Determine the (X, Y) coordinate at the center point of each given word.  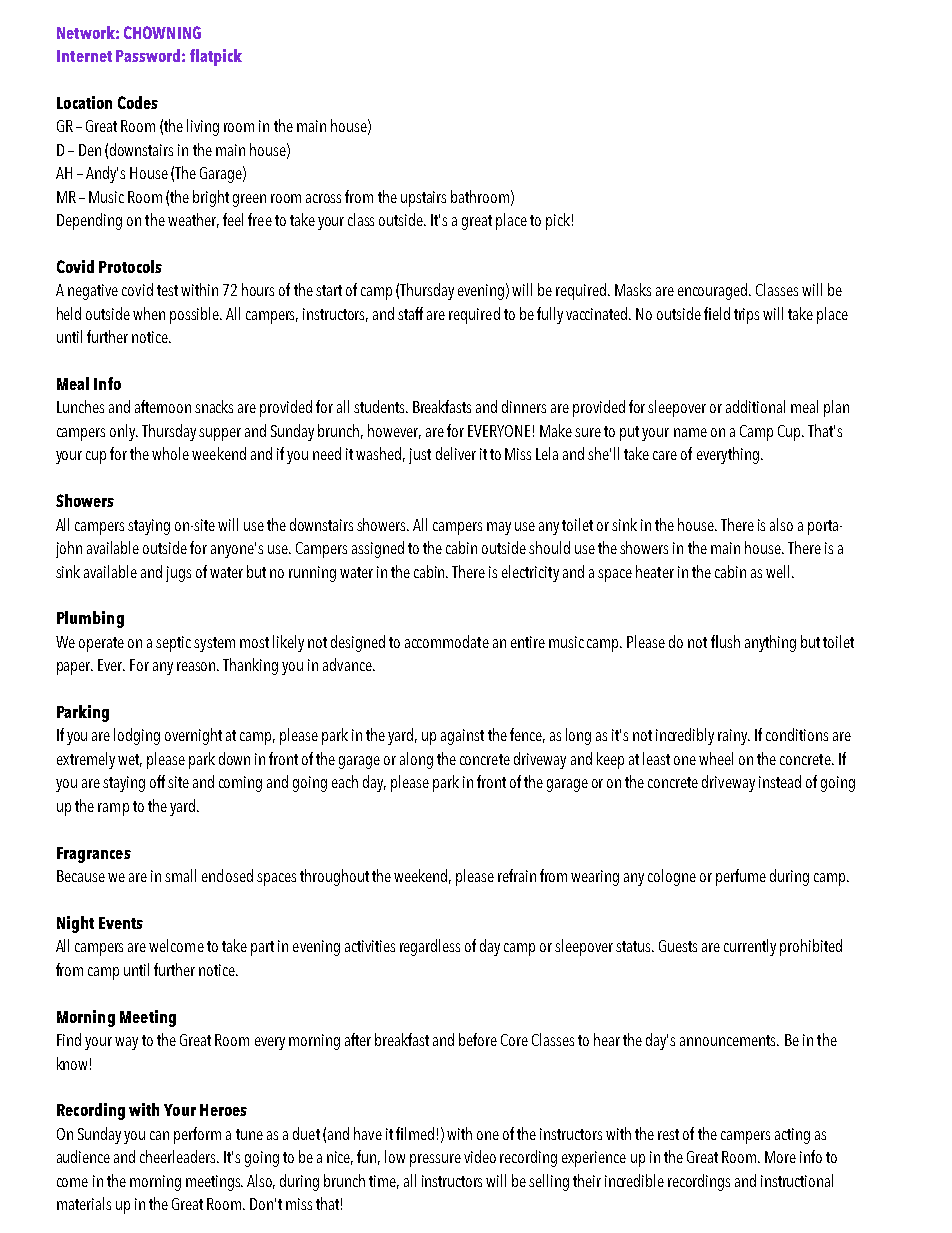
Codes (138, 102)
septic (173, 644)
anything (770, 643)
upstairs (423, 199)
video (480, 1156)
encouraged (714, 291)
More (780, 1157)
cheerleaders (179, 1156)
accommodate (447, 641)
